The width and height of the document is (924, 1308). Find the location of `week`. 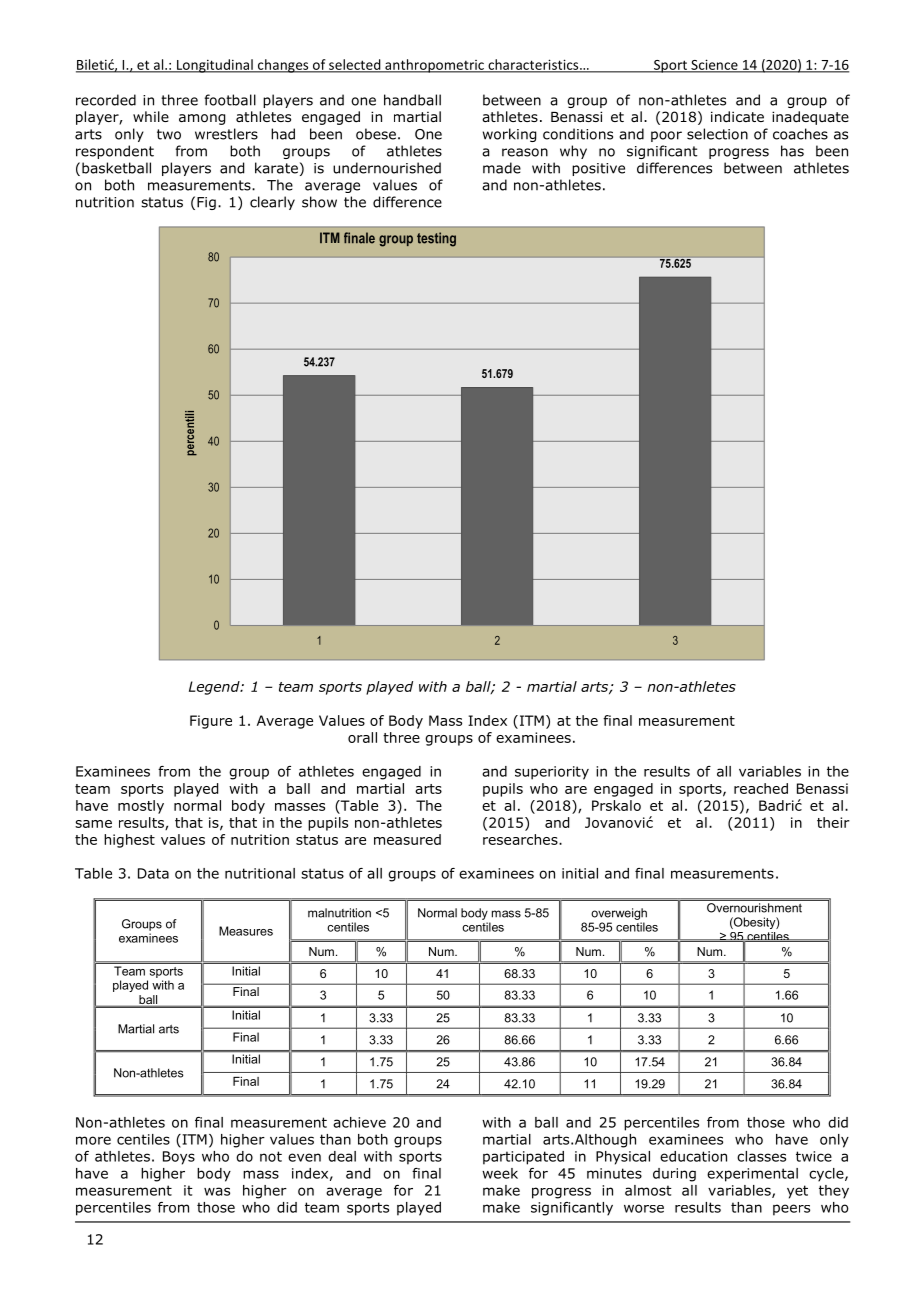

week is located at coordinates (500, 1173).
